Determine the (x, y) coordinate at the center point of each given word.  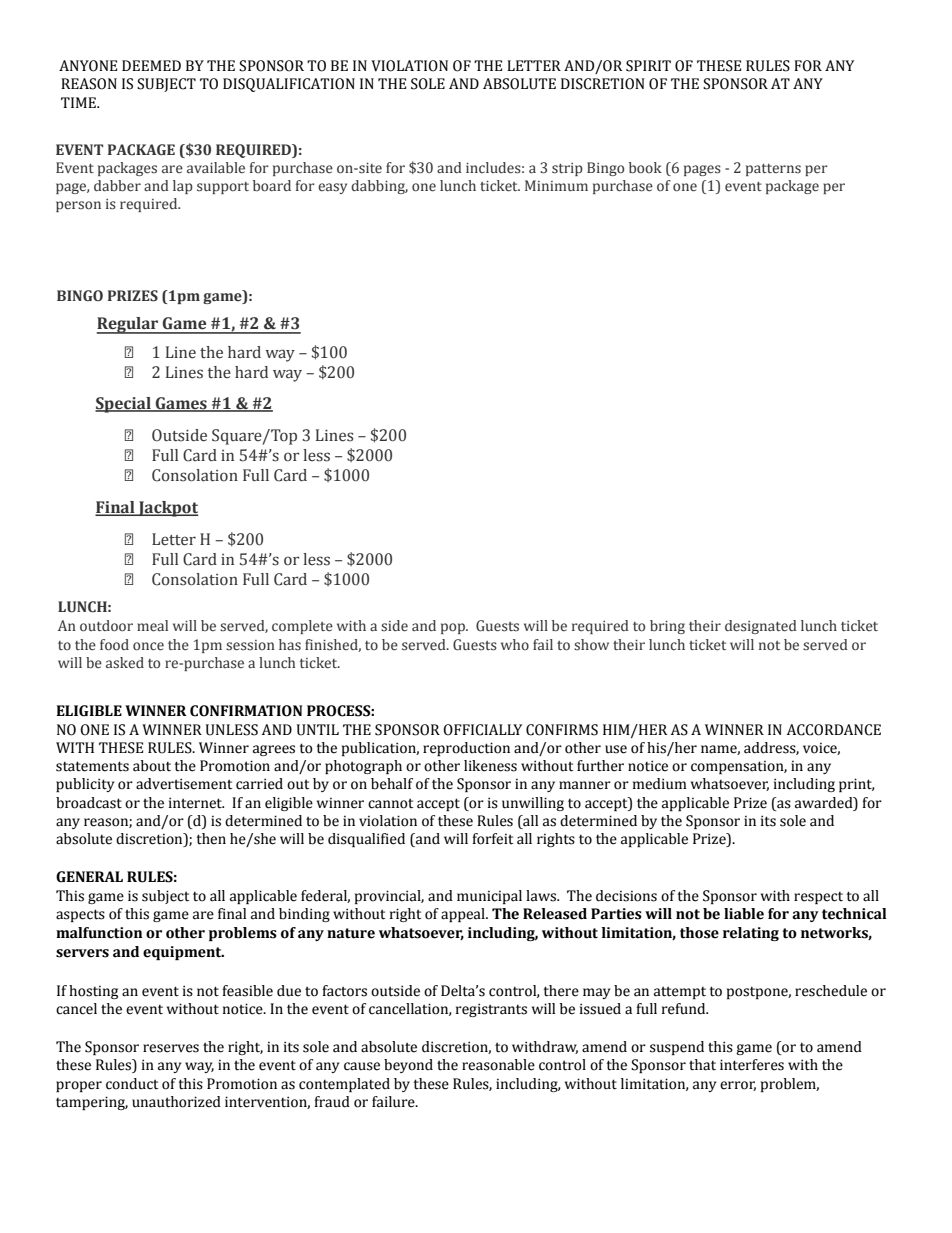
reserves (171, 1048)
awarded (825, 803)
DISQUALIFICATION (289, 85)
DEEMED (151, 65)
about (152, 766)
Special (124, 405)
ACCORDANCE (834, 730)
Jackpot (167, 509)
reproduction (466, 749)
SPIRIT (648, 66)
